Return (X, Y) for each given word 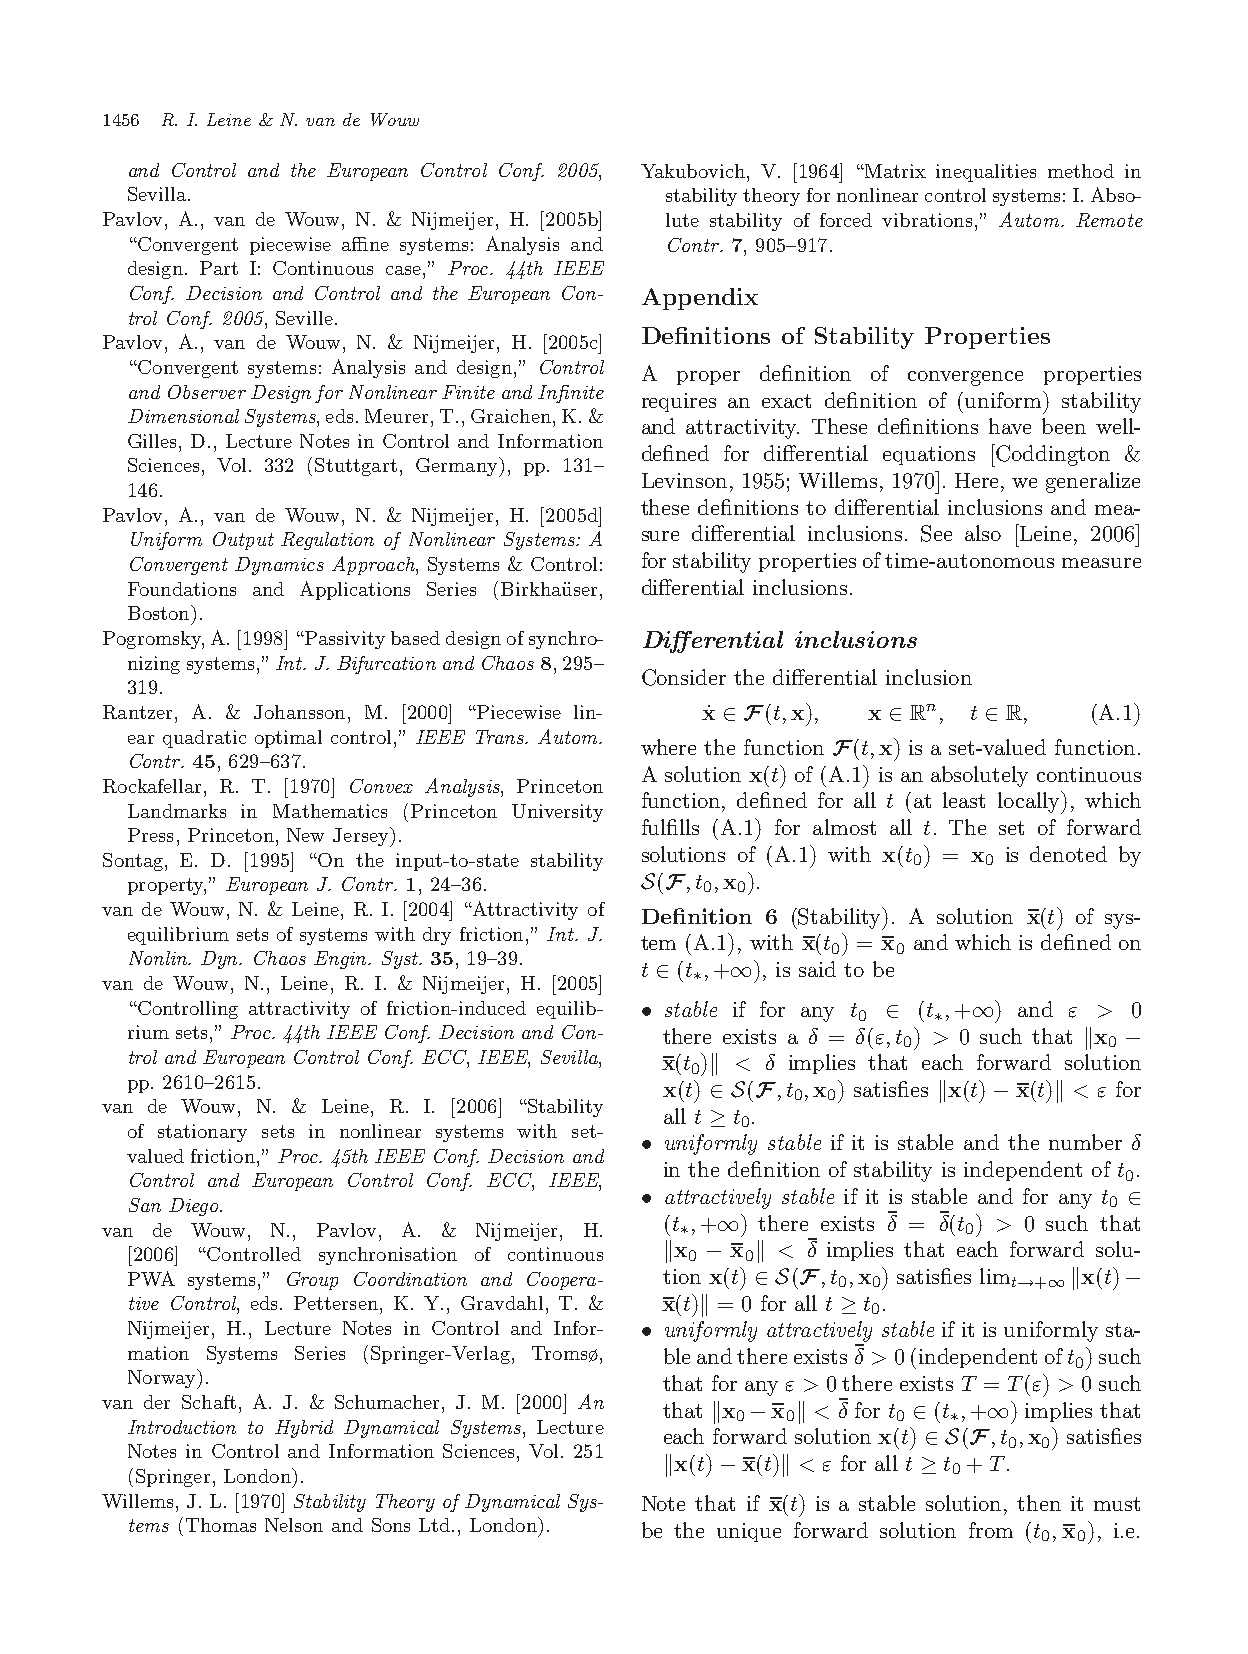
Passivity (344, 640)
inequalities (986, 173)
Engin (341, 960)
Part (219, 268)
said (817, 969)
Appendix (700, 299)
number (1085, 1142)
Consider (684, 677)
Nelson (294, 1525)
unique (749, 1532)
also (983, 533)
